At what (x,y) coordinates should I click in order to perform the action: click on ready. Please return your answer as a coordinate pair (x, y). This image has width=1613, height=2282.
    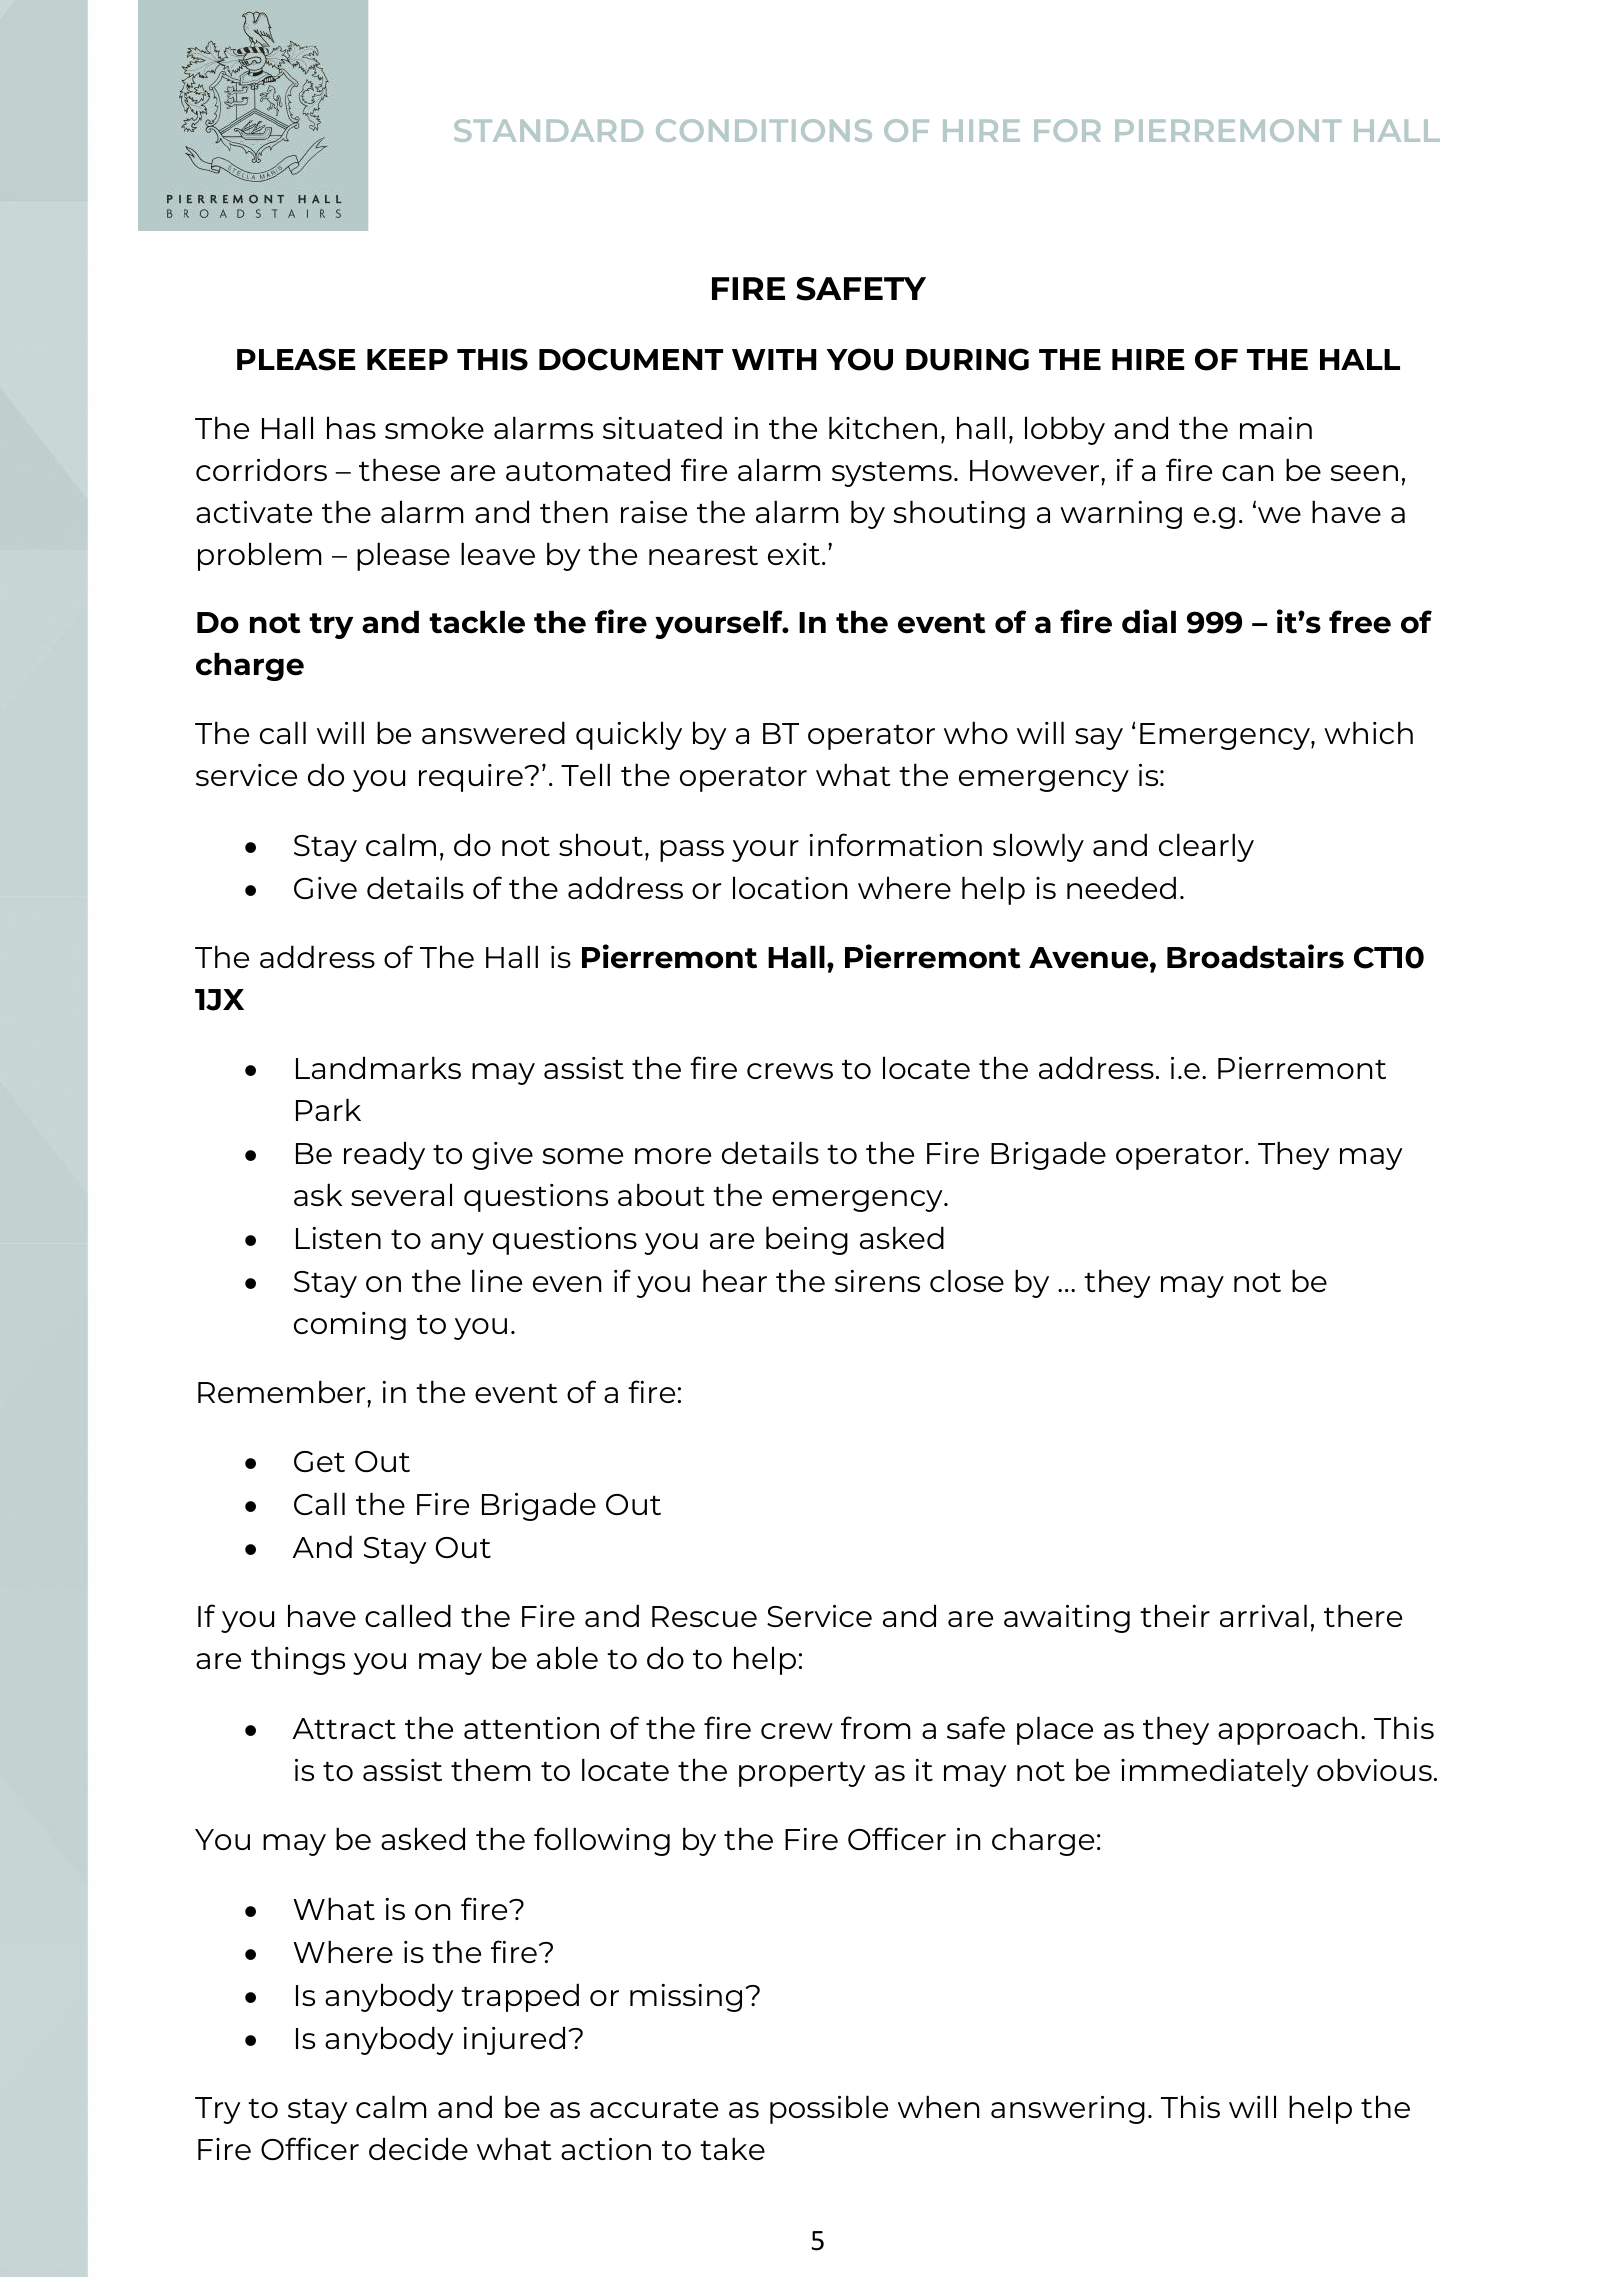
    Looking at the image, I should click on (384, 1155).
